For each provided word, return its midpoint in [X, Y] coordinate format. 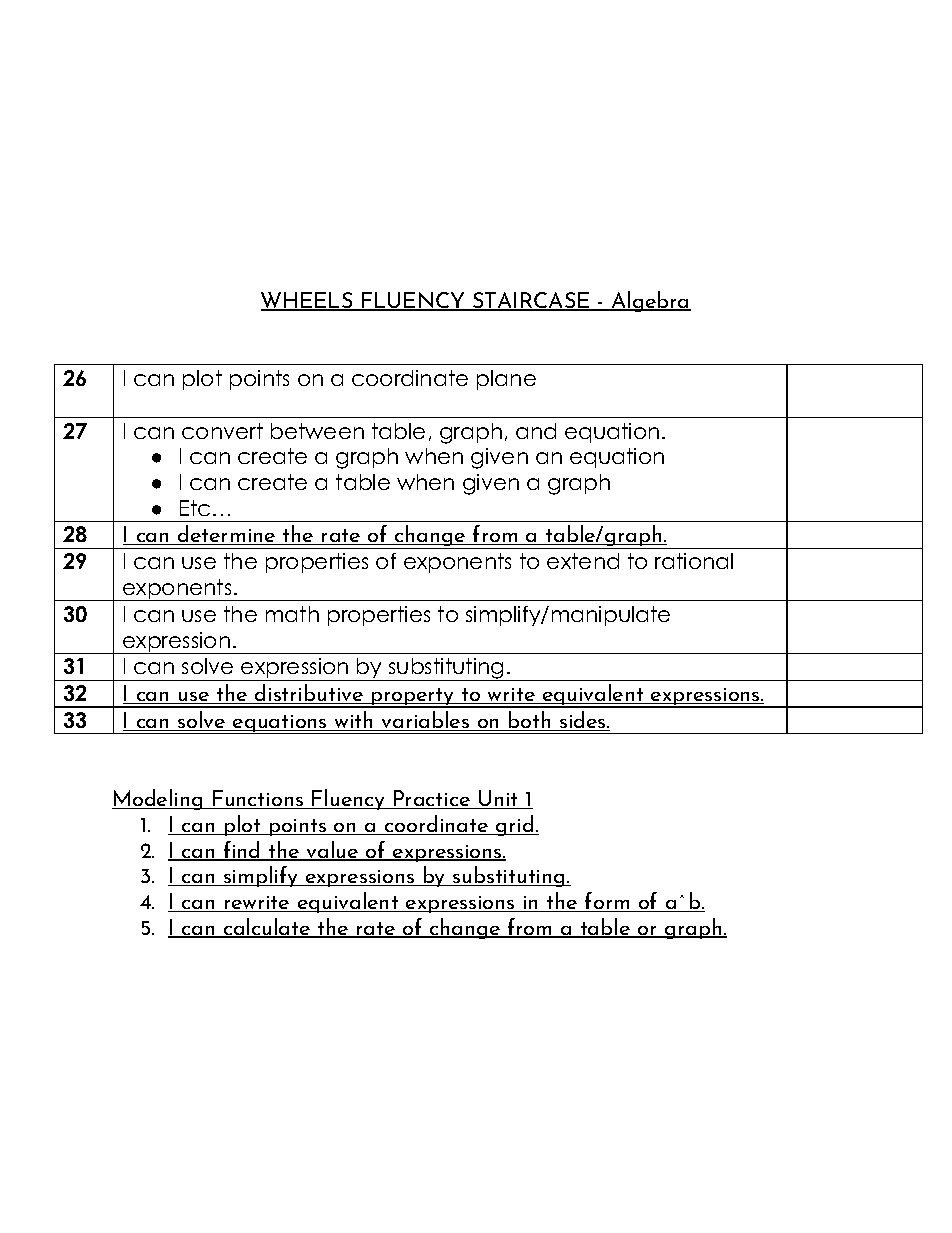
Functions [258, 799]
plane [506, 380]
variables [426, 721]
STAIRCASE [531, 301]
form [607, 902]
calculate [267, 928]
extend [583, 561]
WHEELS [308, 301]
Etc [195, 508]
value [333, 851]
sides [583, 721]
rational [694, 561]
